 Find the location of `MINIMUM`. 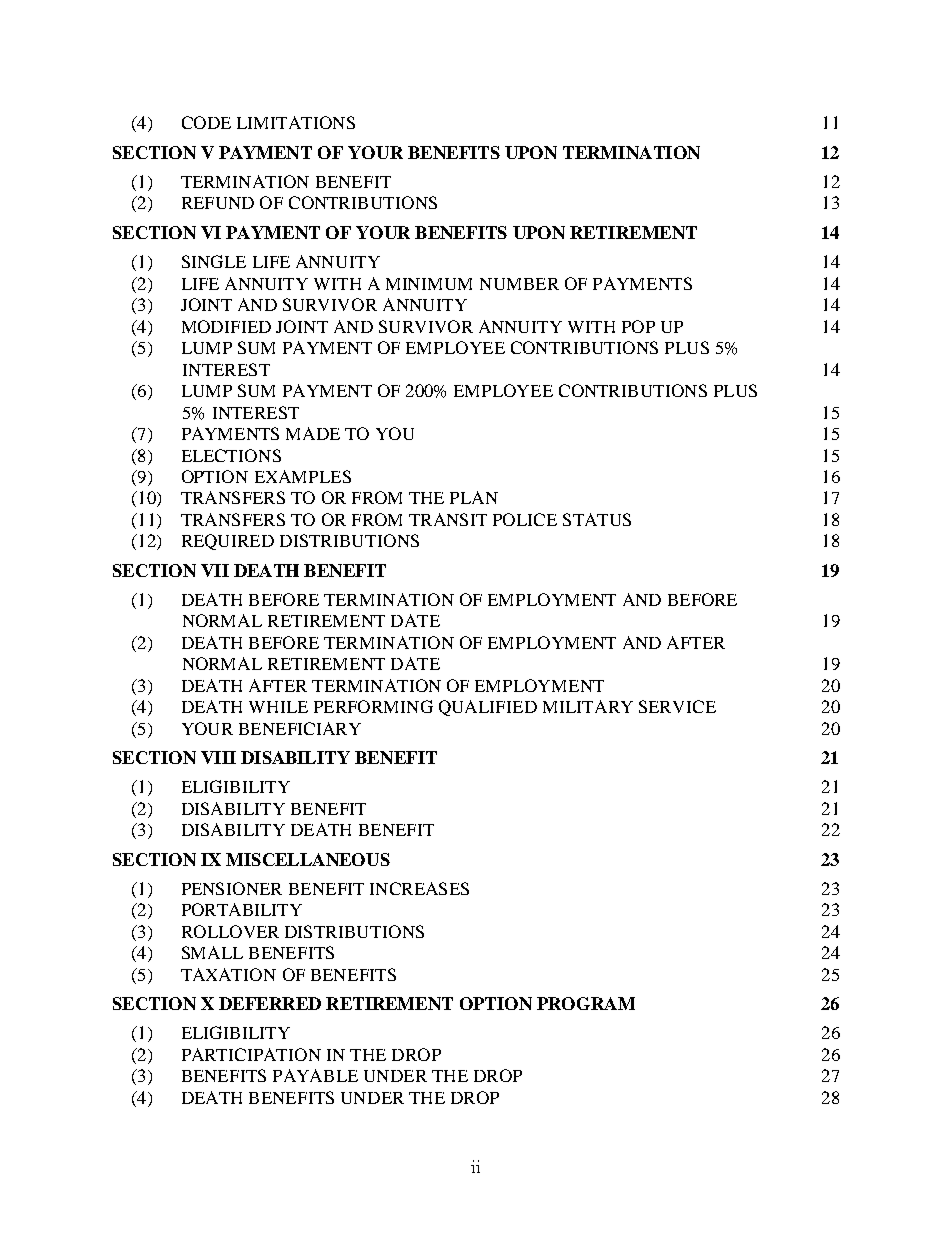

MINIMUM is located at coordinates (429, 284).
